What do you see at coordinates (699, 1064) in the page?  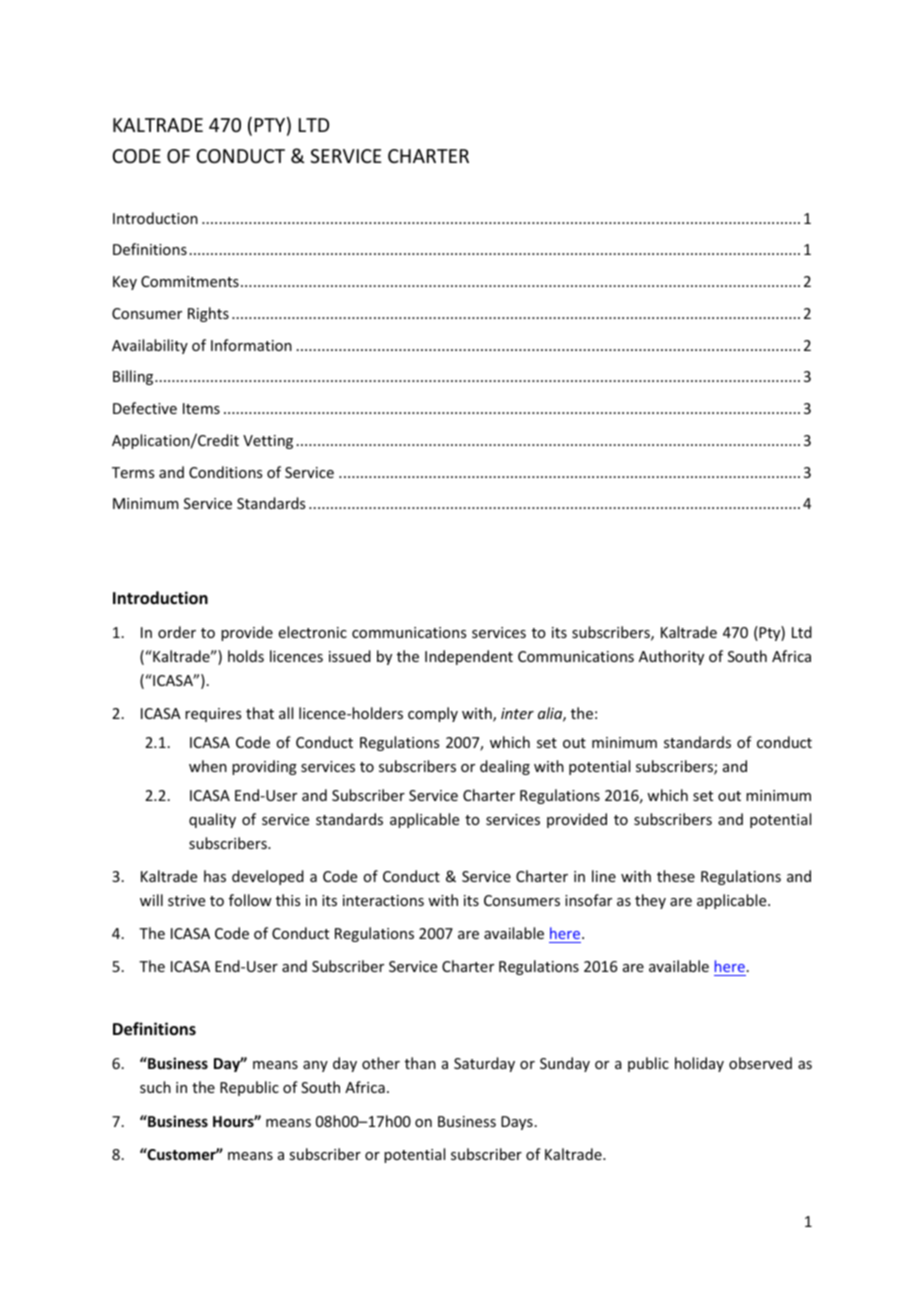 I see `holiday` at bounding box center [699, 1064].
